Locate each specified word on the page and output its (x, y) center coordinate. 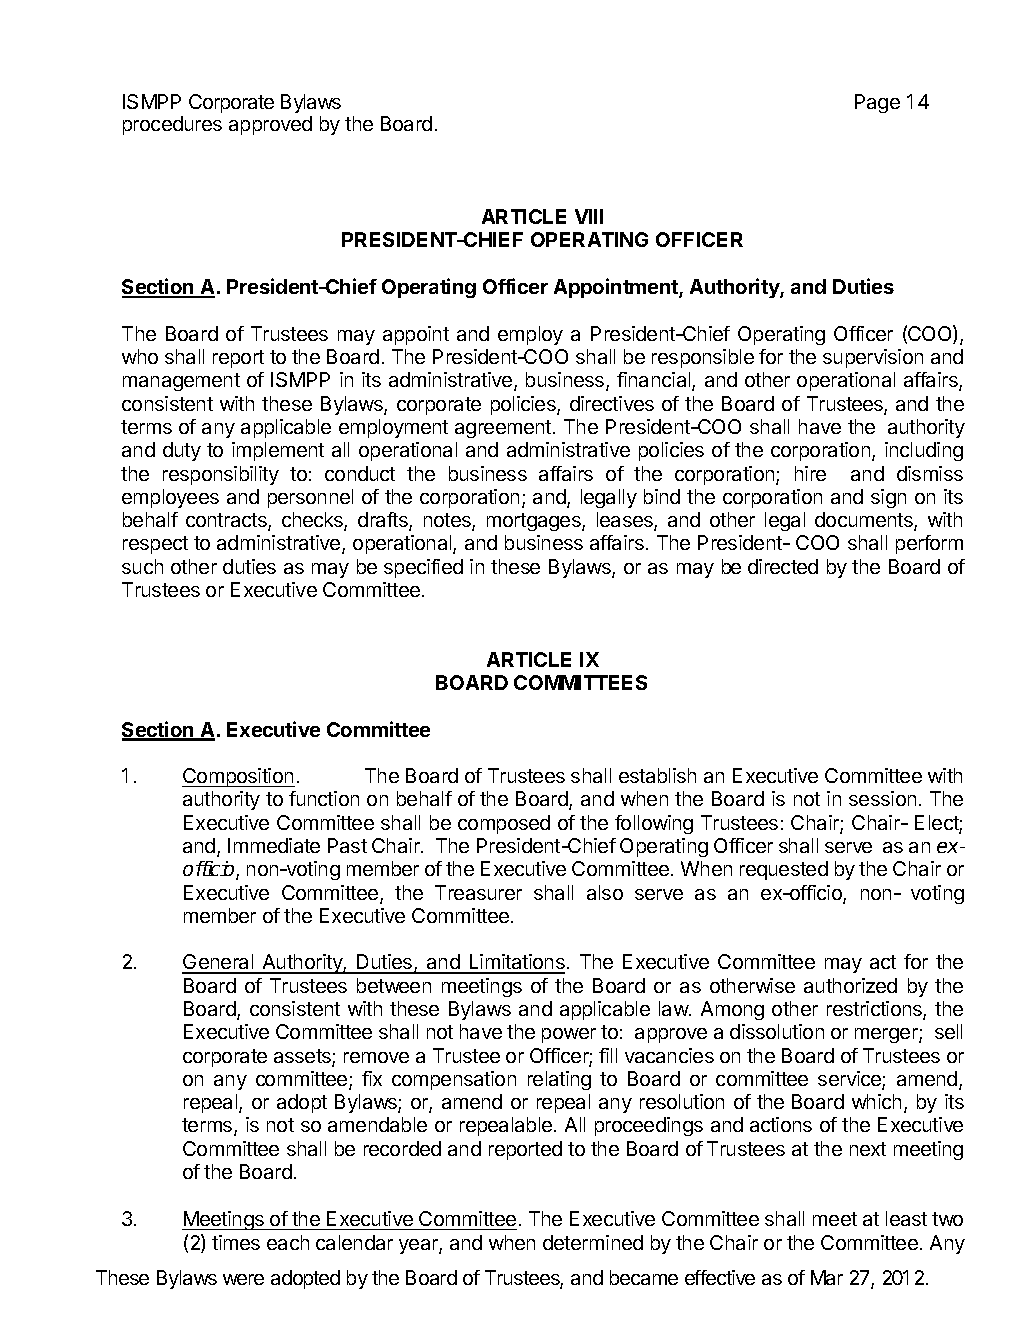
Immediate (274, 845)
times (236, 1242)
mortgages (535, 522)
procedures (172, 125)
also (605, 892)
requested (784, 870)
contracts (227, 521)
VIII (589, 216)
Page (877, 103)
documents (865, 521)
